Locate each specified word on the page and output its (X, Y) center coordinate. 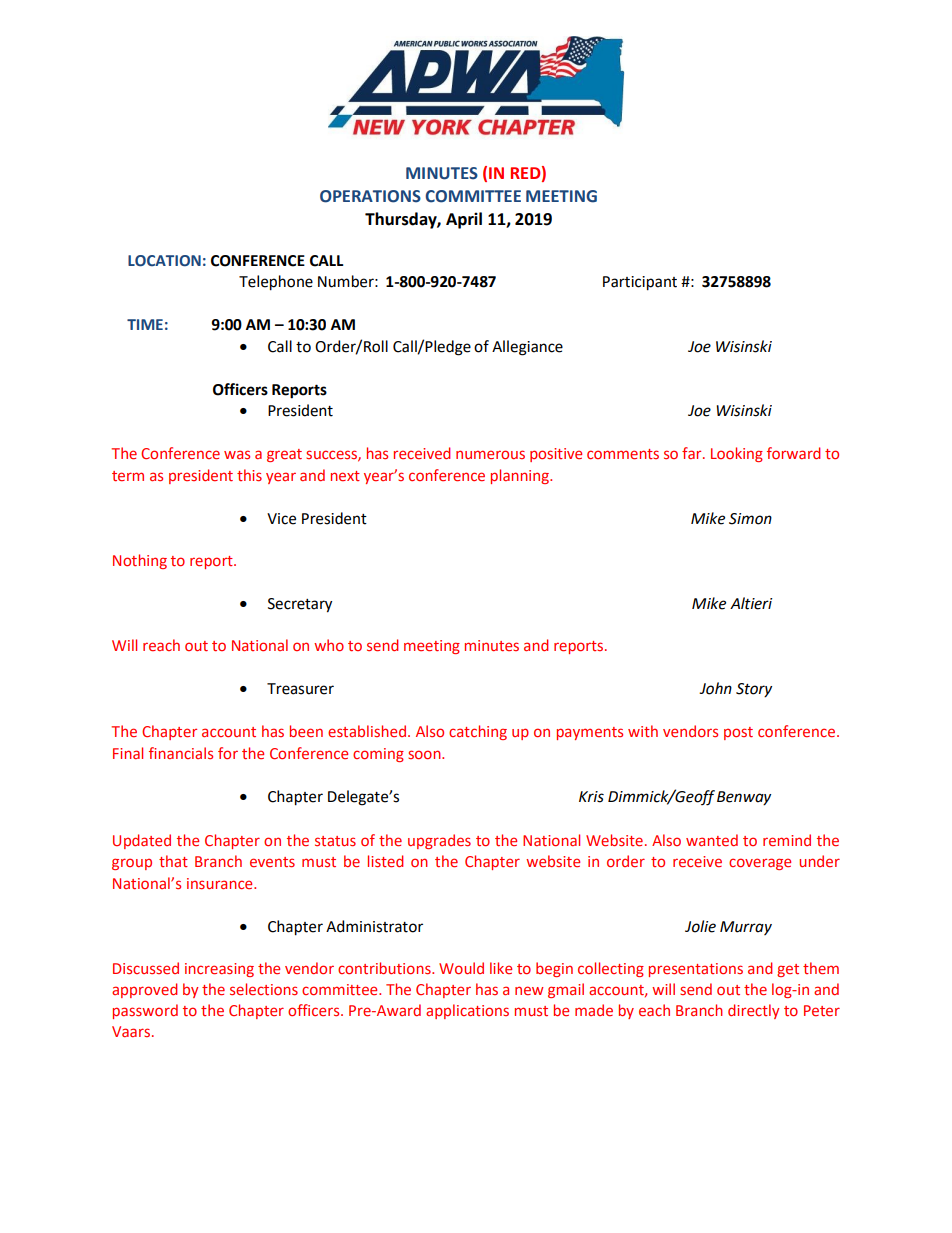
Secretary (300, 605)
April (464, 220)
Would (461, 968)
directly (753, 1011)
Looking (737, 454)
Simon (750, 519)
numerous (490, 454)
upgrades (439, 841)
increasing (219, 970)
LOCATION (164, 261)
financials (181, 753)
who (329, 645)
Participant (640, 283)
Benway (744, 798)
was (237, 454)
